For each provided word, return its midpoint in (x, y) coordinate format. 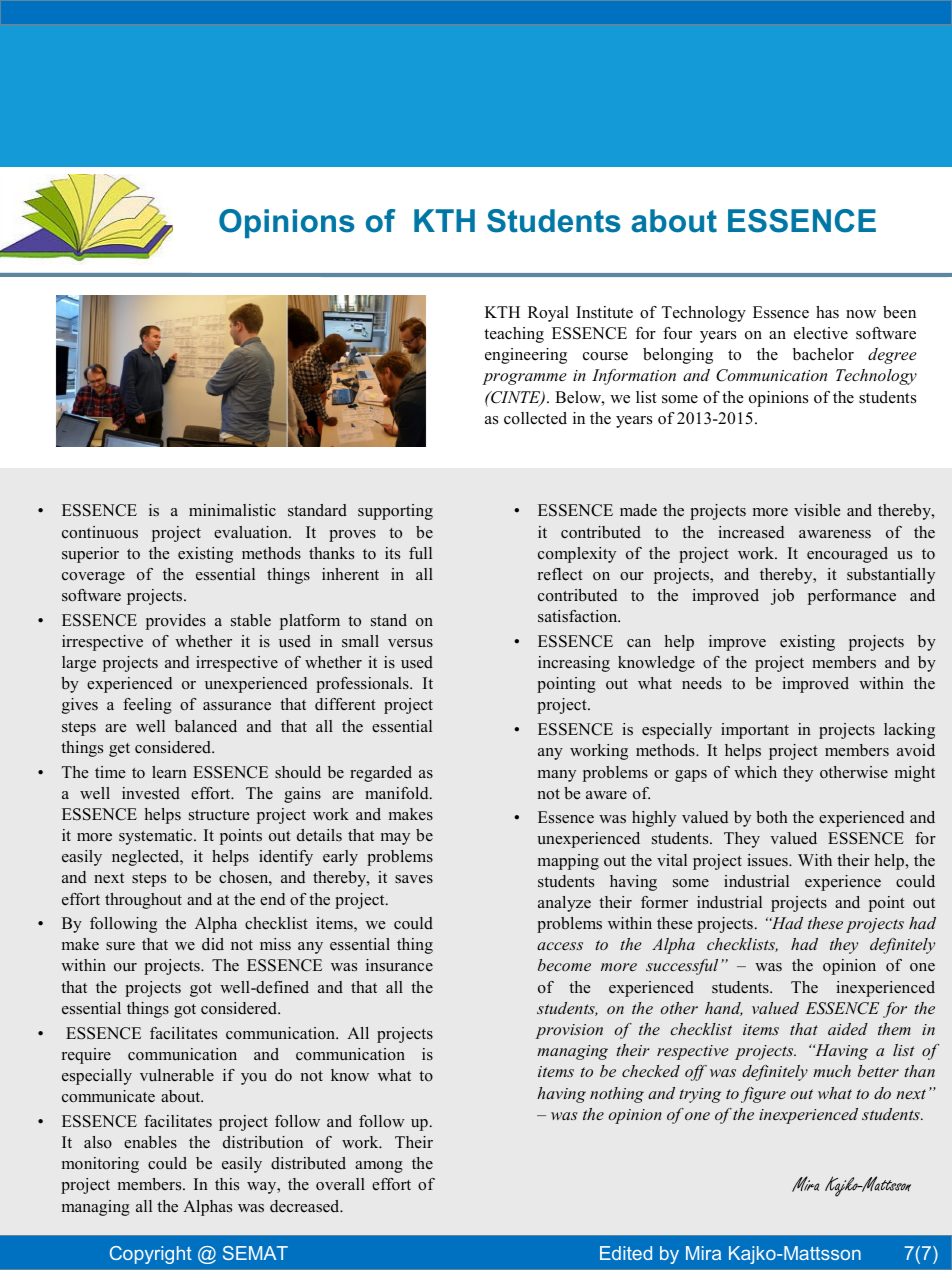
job (782, 597)
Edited (626, 1253)
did (213, 944)
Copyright (151, 1255)
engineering (526, 356)
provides (176, 622)
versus (410, 643)
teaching (514, 335)
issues (769, 860)
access (560, 946)
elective (821, 333)
